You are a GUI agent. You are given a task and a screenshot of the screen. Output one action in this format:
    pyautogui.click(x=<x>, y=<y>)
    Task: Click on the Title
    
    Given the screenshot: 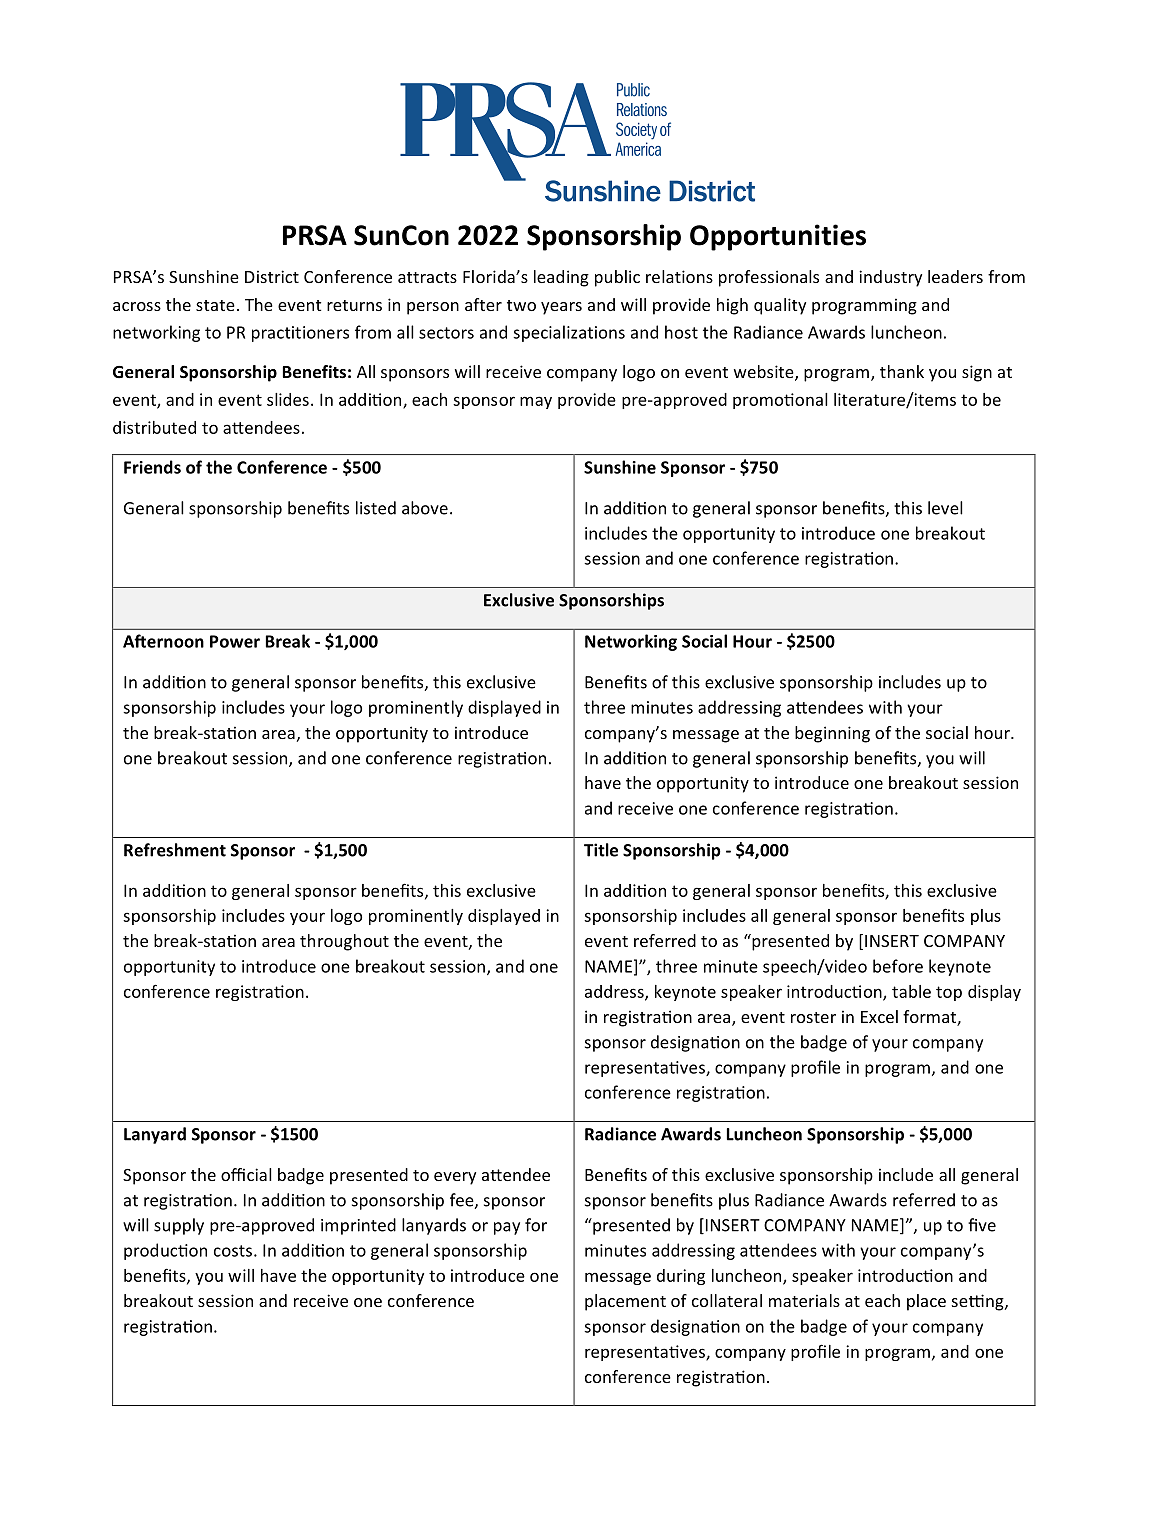 What is the action you would take?
    pyautogui.click(x=601, y=850)
